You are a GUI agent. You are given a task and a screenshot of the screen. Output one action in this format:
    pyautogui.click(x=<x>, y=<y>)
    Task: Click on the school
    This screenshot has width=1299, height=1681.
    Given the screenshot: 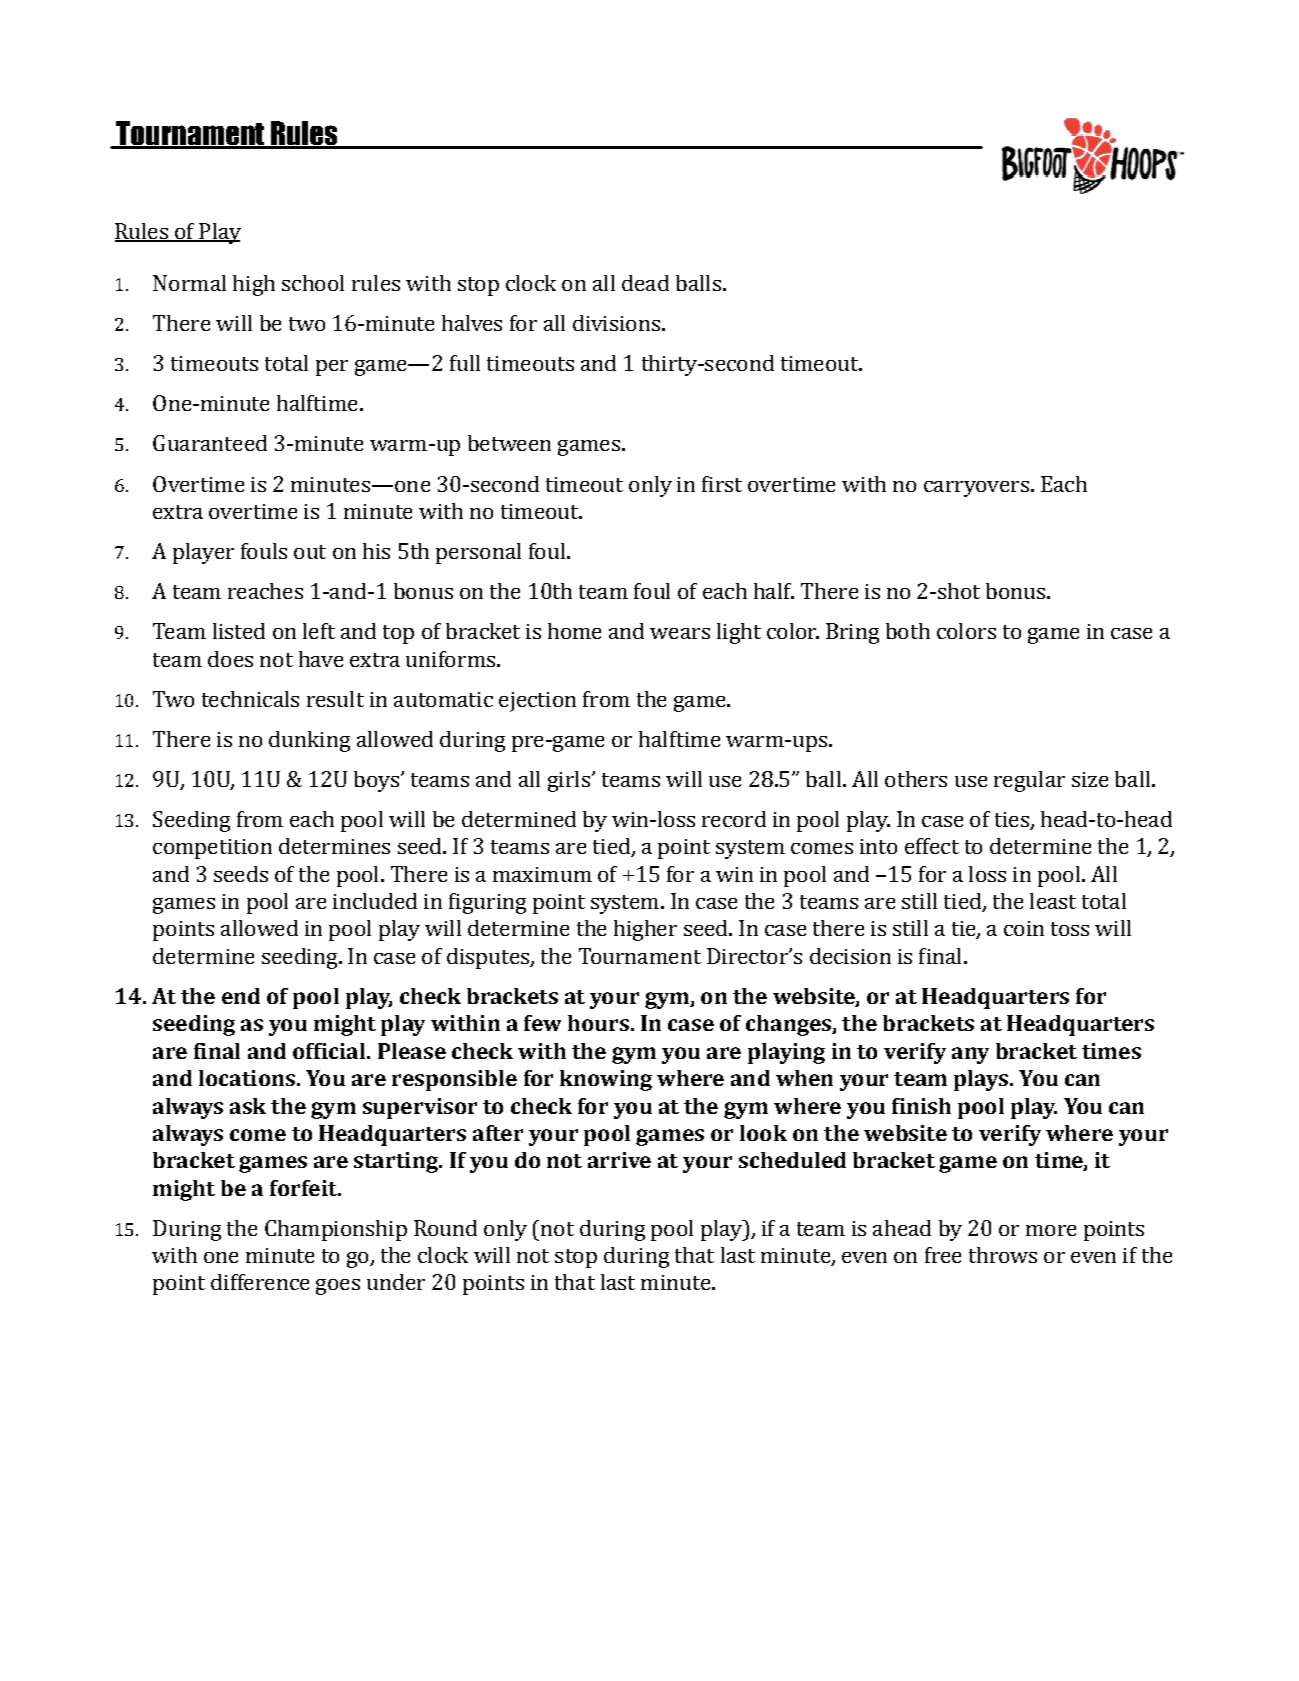 What is the action you would take?
    pyautogui.click(x=313, y=283)
